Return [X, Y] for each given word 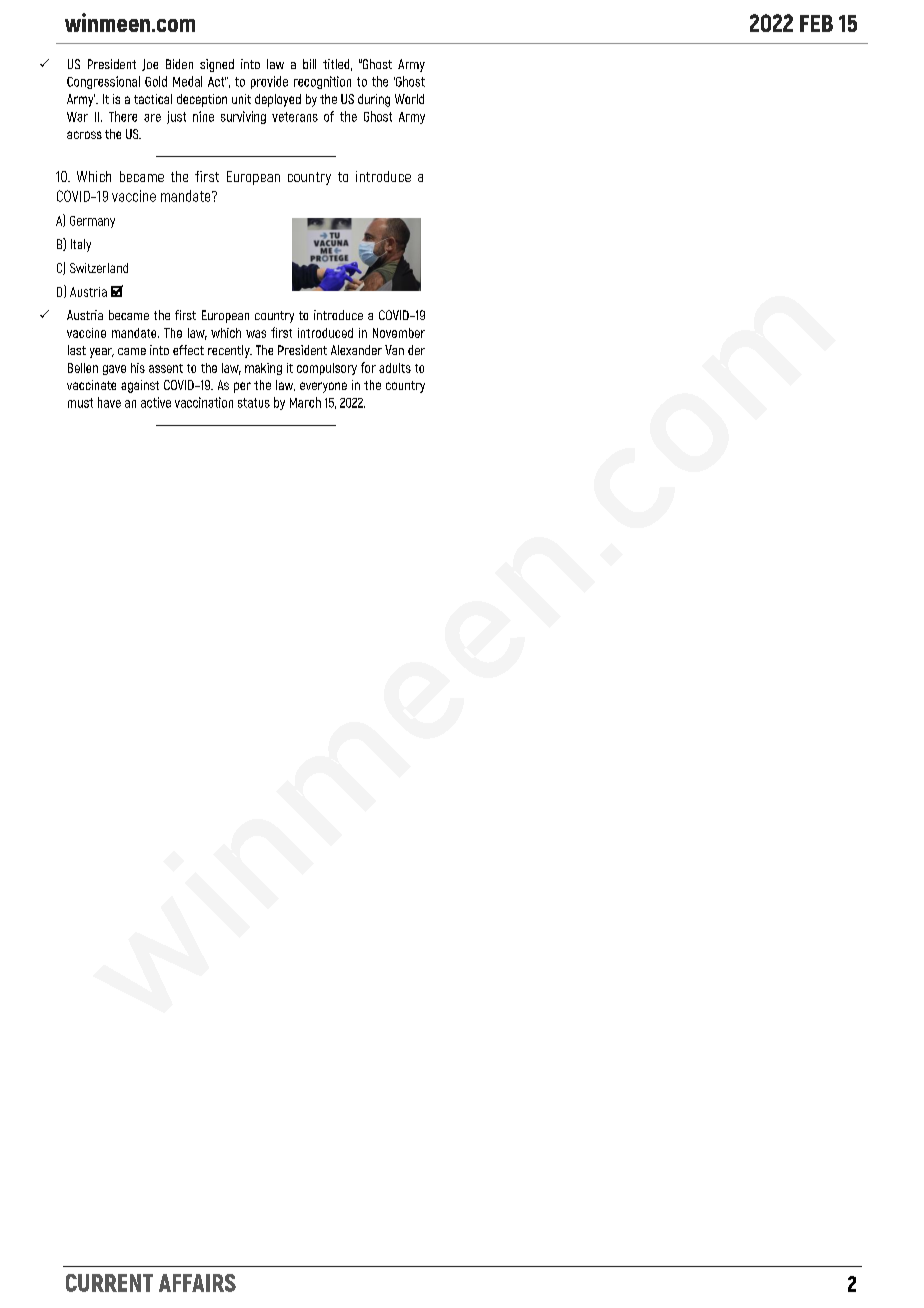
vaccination [204, 402]
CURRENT [109, 1283]
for [368, 367]
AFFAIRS [197, 1283]
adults [395, 368]
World [409, 99]
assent [166, 368]
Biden [179, 64]
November [399, 333]
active [156, 402]
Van [394, 350]
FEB [816, 23]
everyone [323, 387]
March [305, 402]
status [254, 403]
